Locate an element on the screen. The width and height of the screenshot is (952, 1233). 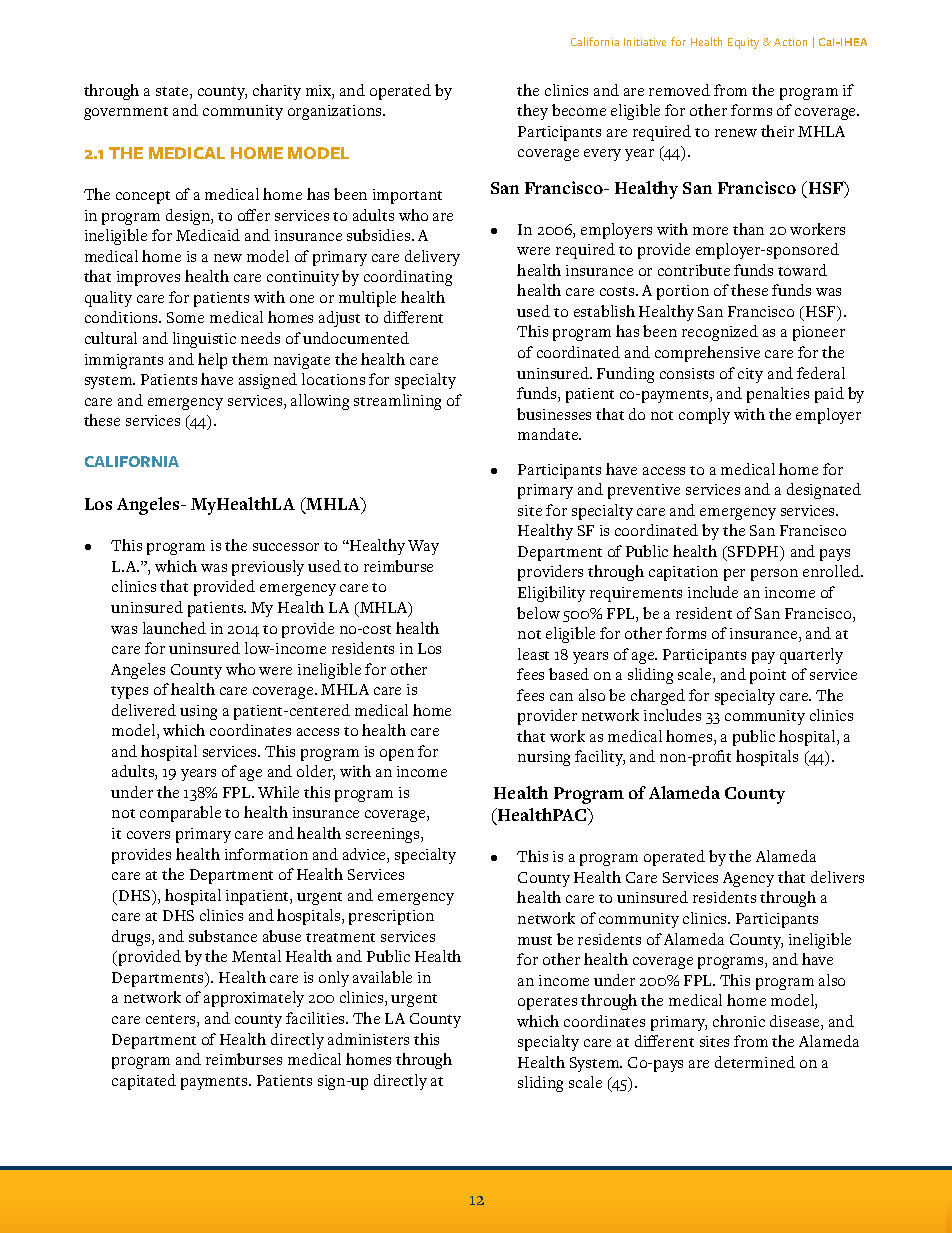
using is located at coordinates (198, 712).
